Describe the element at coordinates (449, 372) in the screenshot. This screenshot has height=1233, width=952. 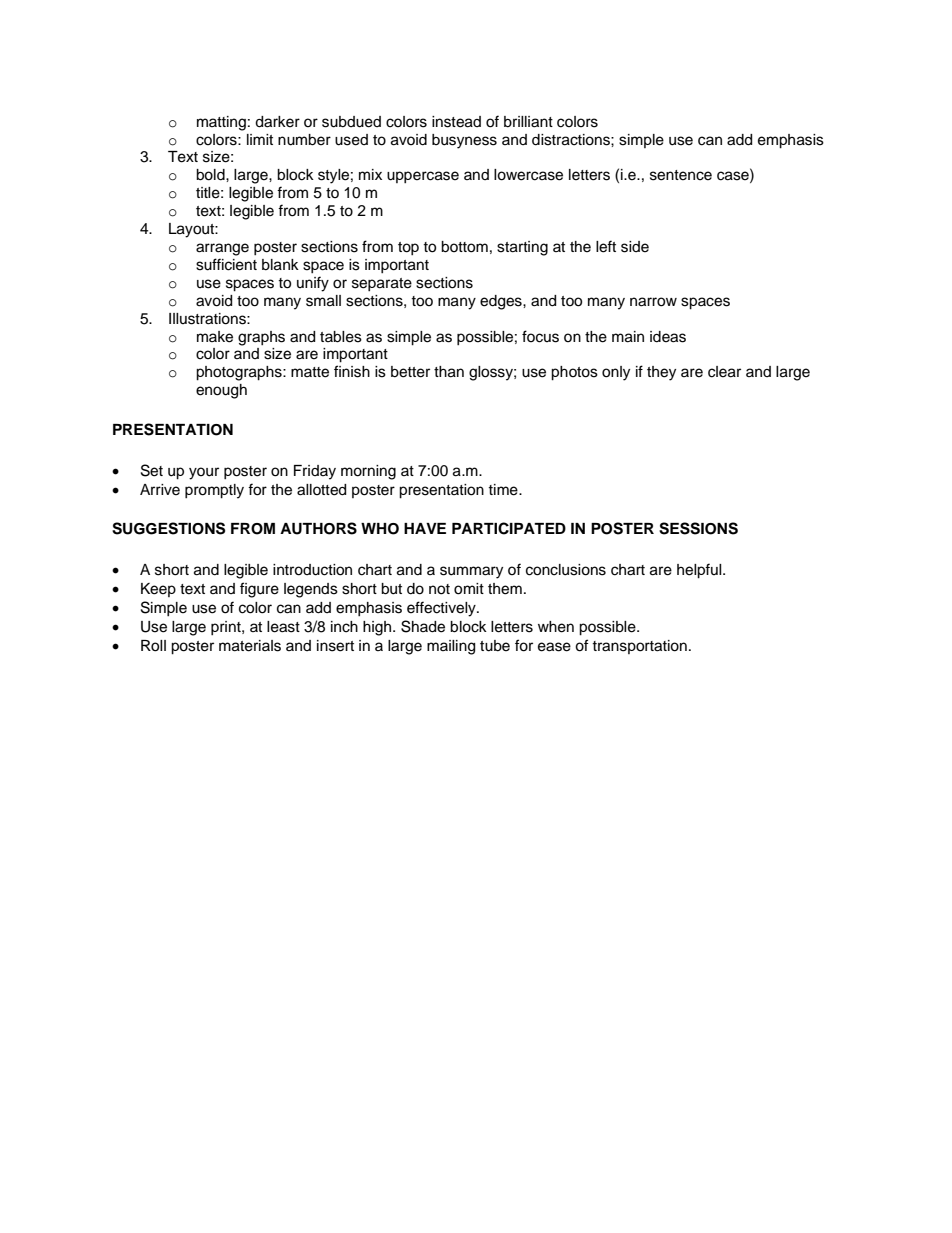
I see `than` at that location.
